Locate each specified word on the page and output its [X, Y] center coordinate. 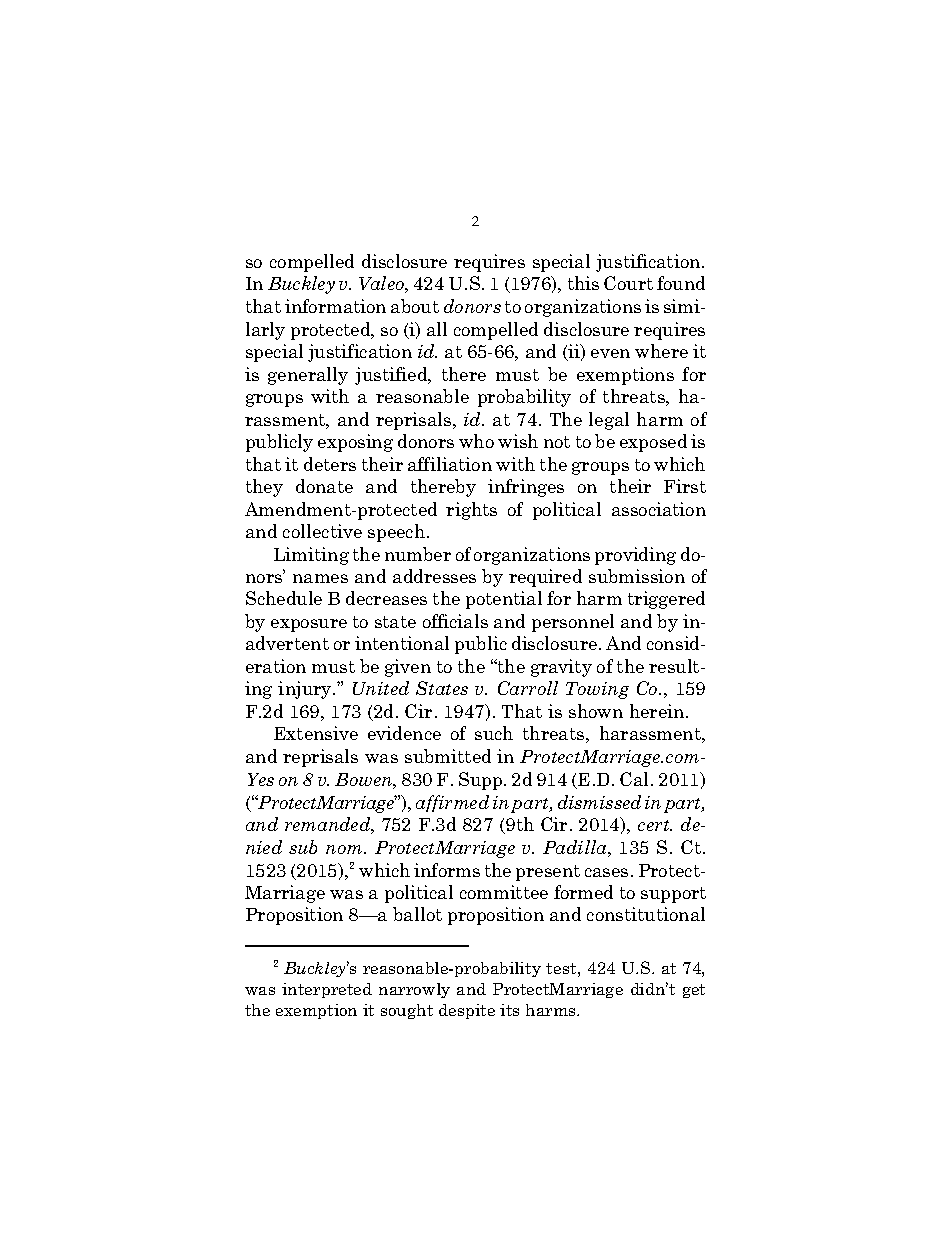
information [335, 306]
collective [322, 531]
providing [635, 556]
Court [628, 283]
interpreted [327, 990]
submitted [448, 756]
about [415, 306]
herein [658, 711]
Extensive [316, 733]
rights [471, 511]
